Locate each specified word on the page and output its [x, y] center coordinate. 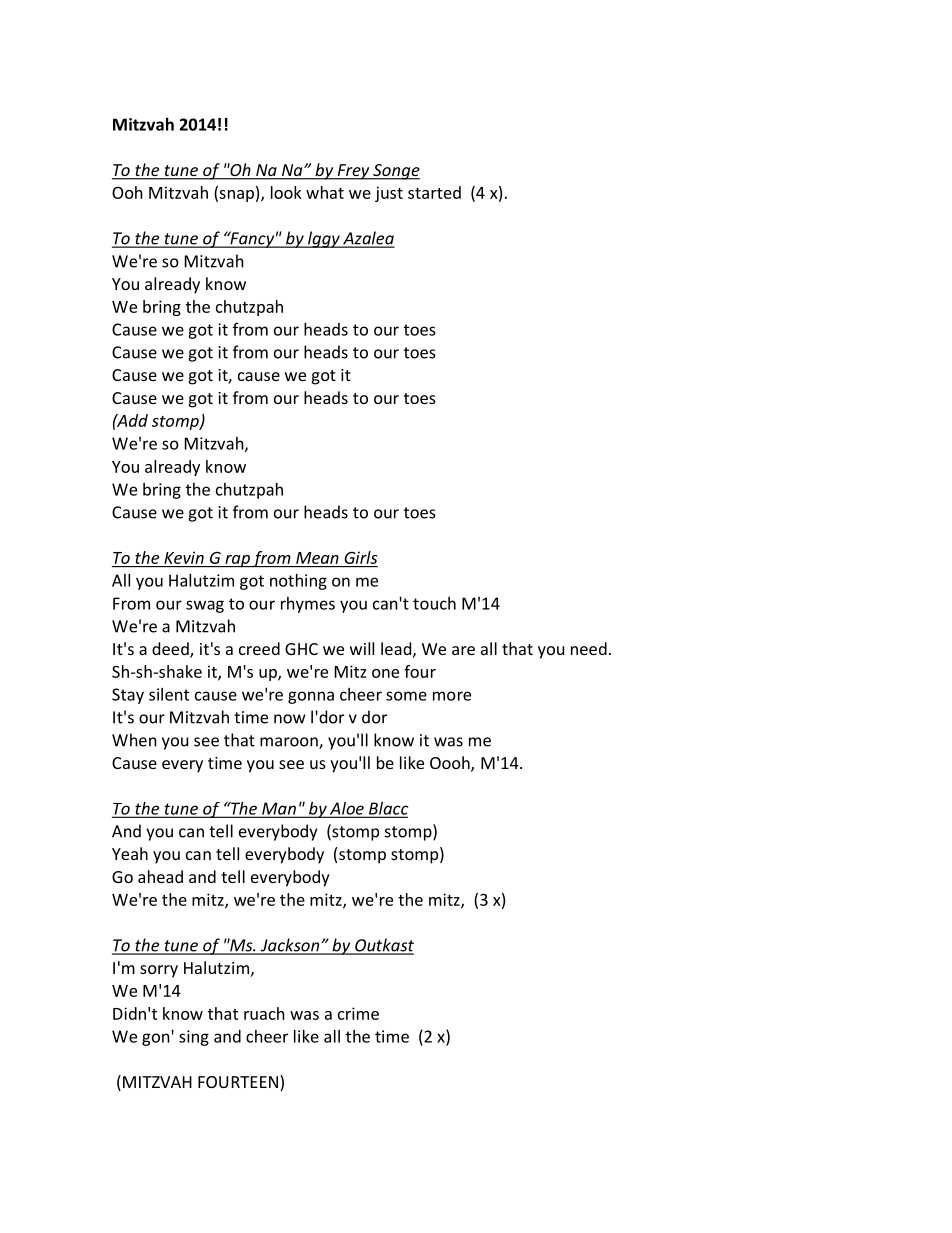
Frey [353, 172]
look [286, 192]
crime [358, 1013]
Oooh [451, 764]
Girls [360, 557]
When [134, 740]
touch [434, 603]
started [434, 192]
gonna [311, 697]
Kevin [184, 557]
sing [194, 1038]
